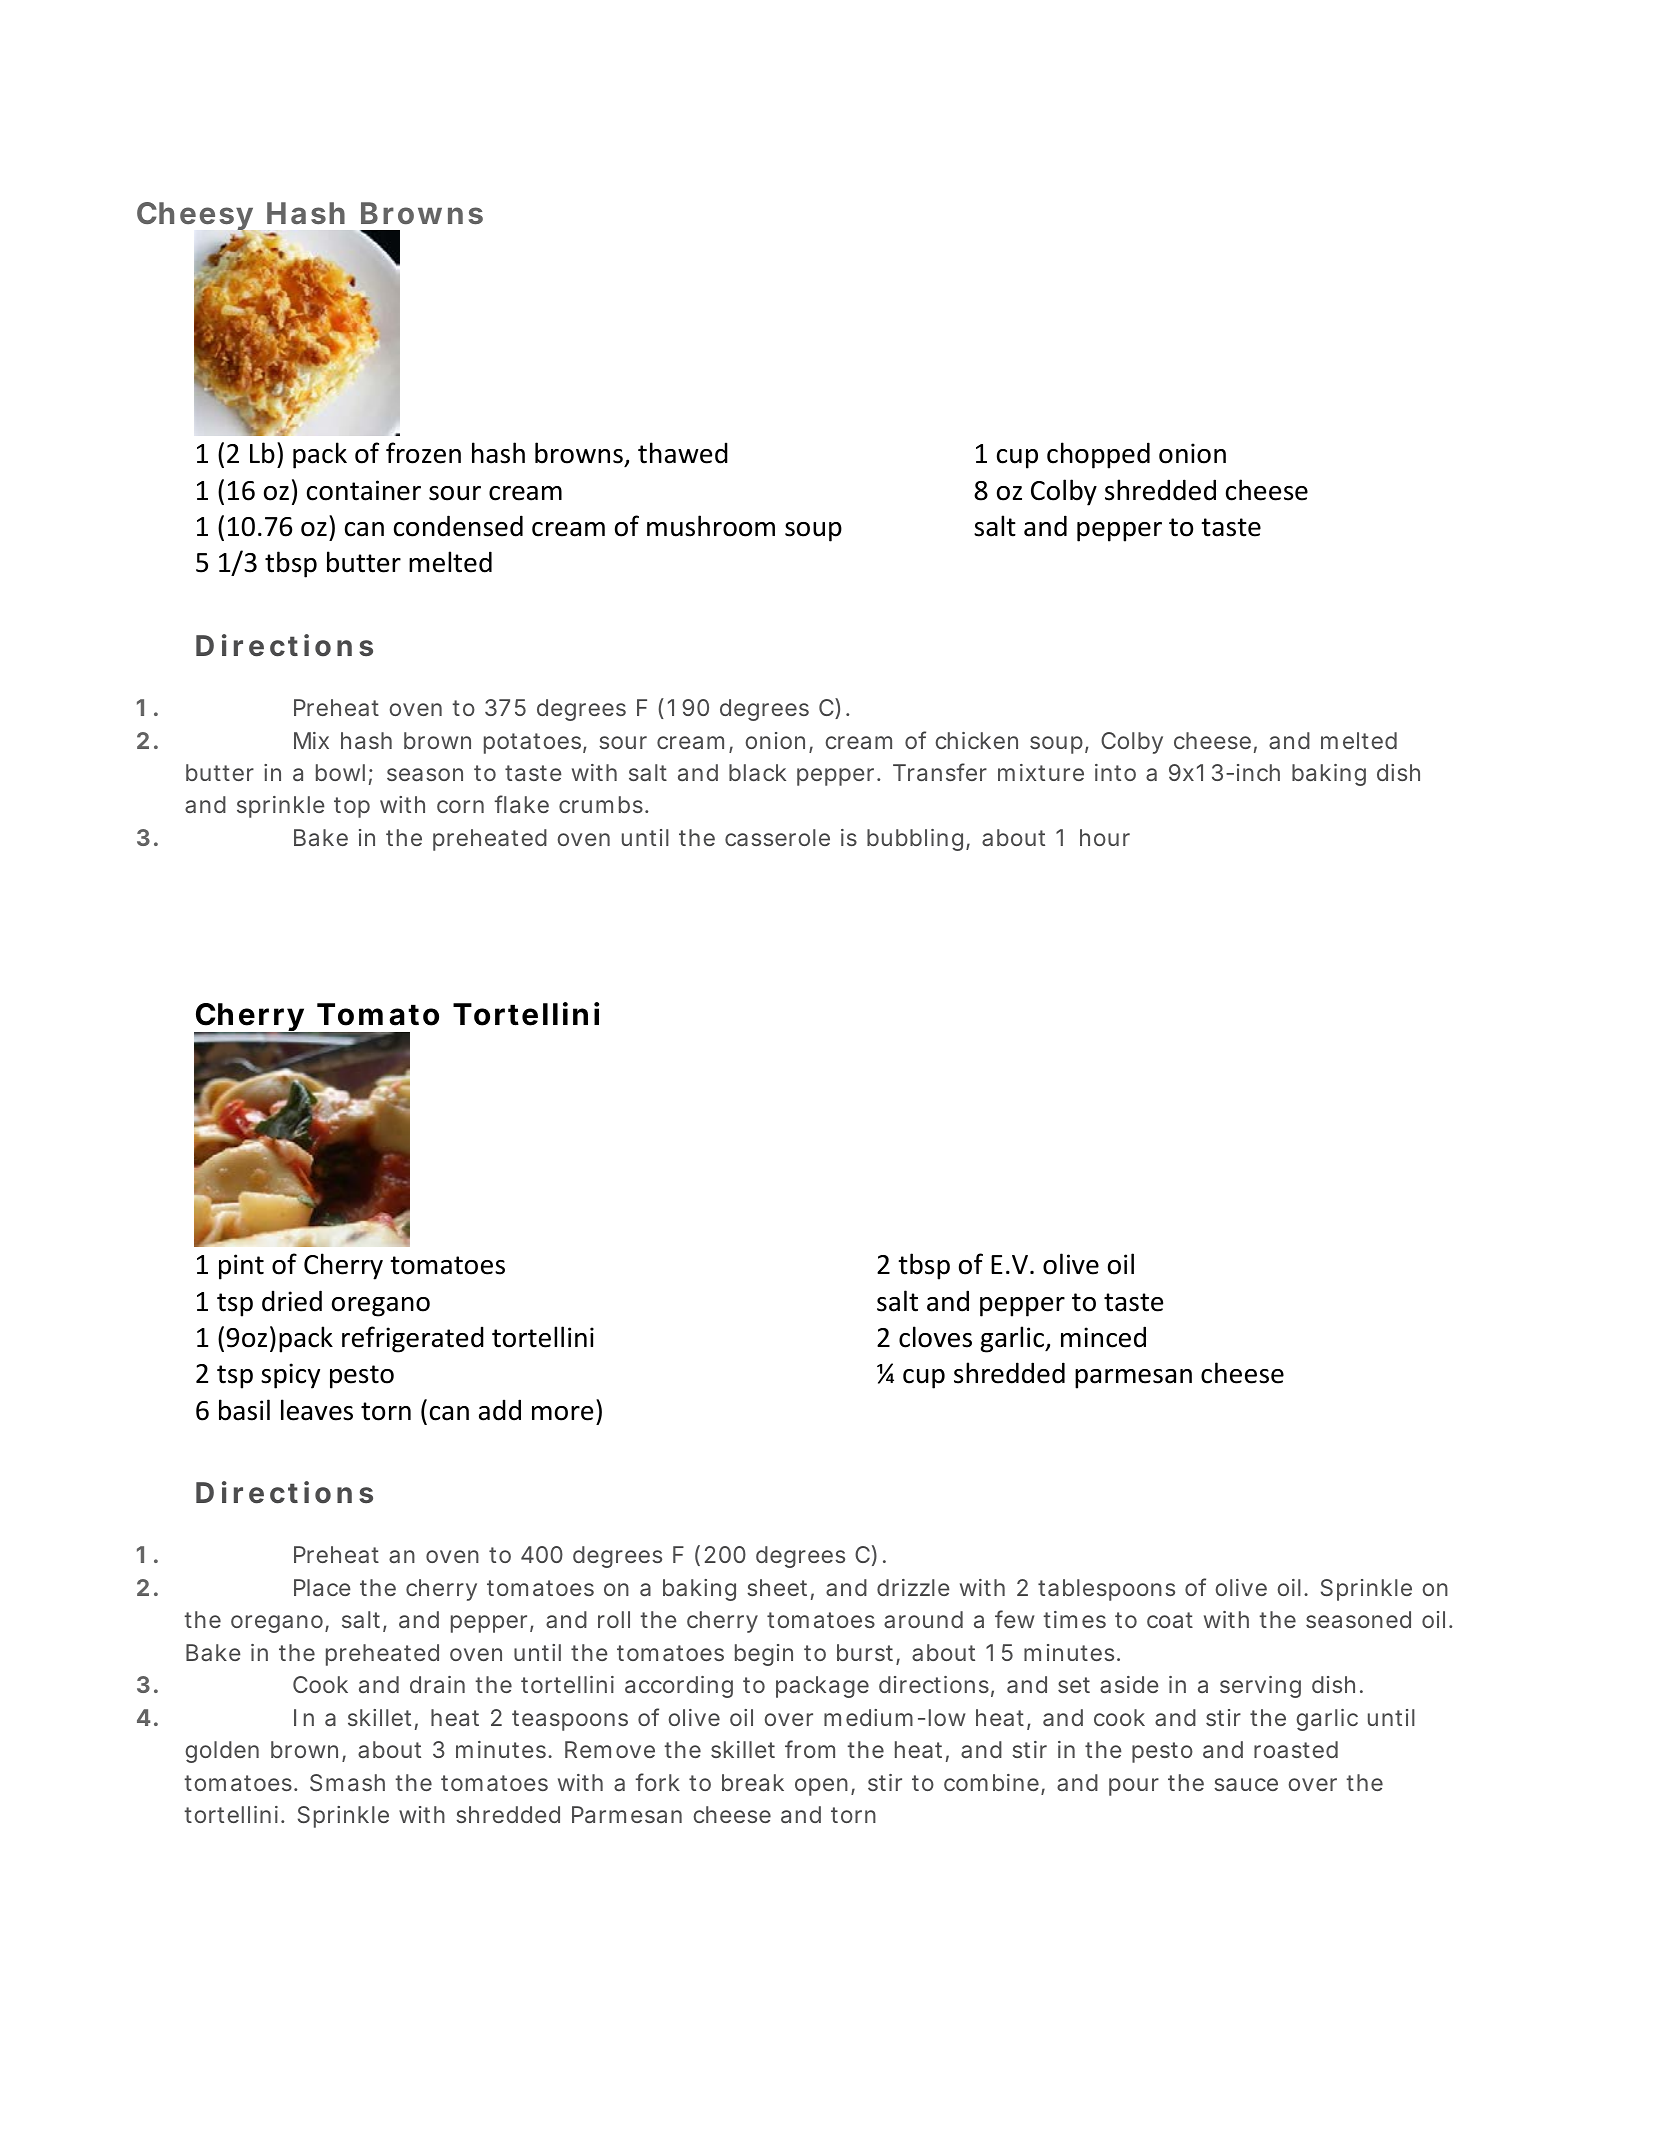 The width and height of the screenshot is (1655, 2142). What do you see at coordinates (777, 837) in the screenshot?
I see `casserole` at bounding box center [777, 837].
